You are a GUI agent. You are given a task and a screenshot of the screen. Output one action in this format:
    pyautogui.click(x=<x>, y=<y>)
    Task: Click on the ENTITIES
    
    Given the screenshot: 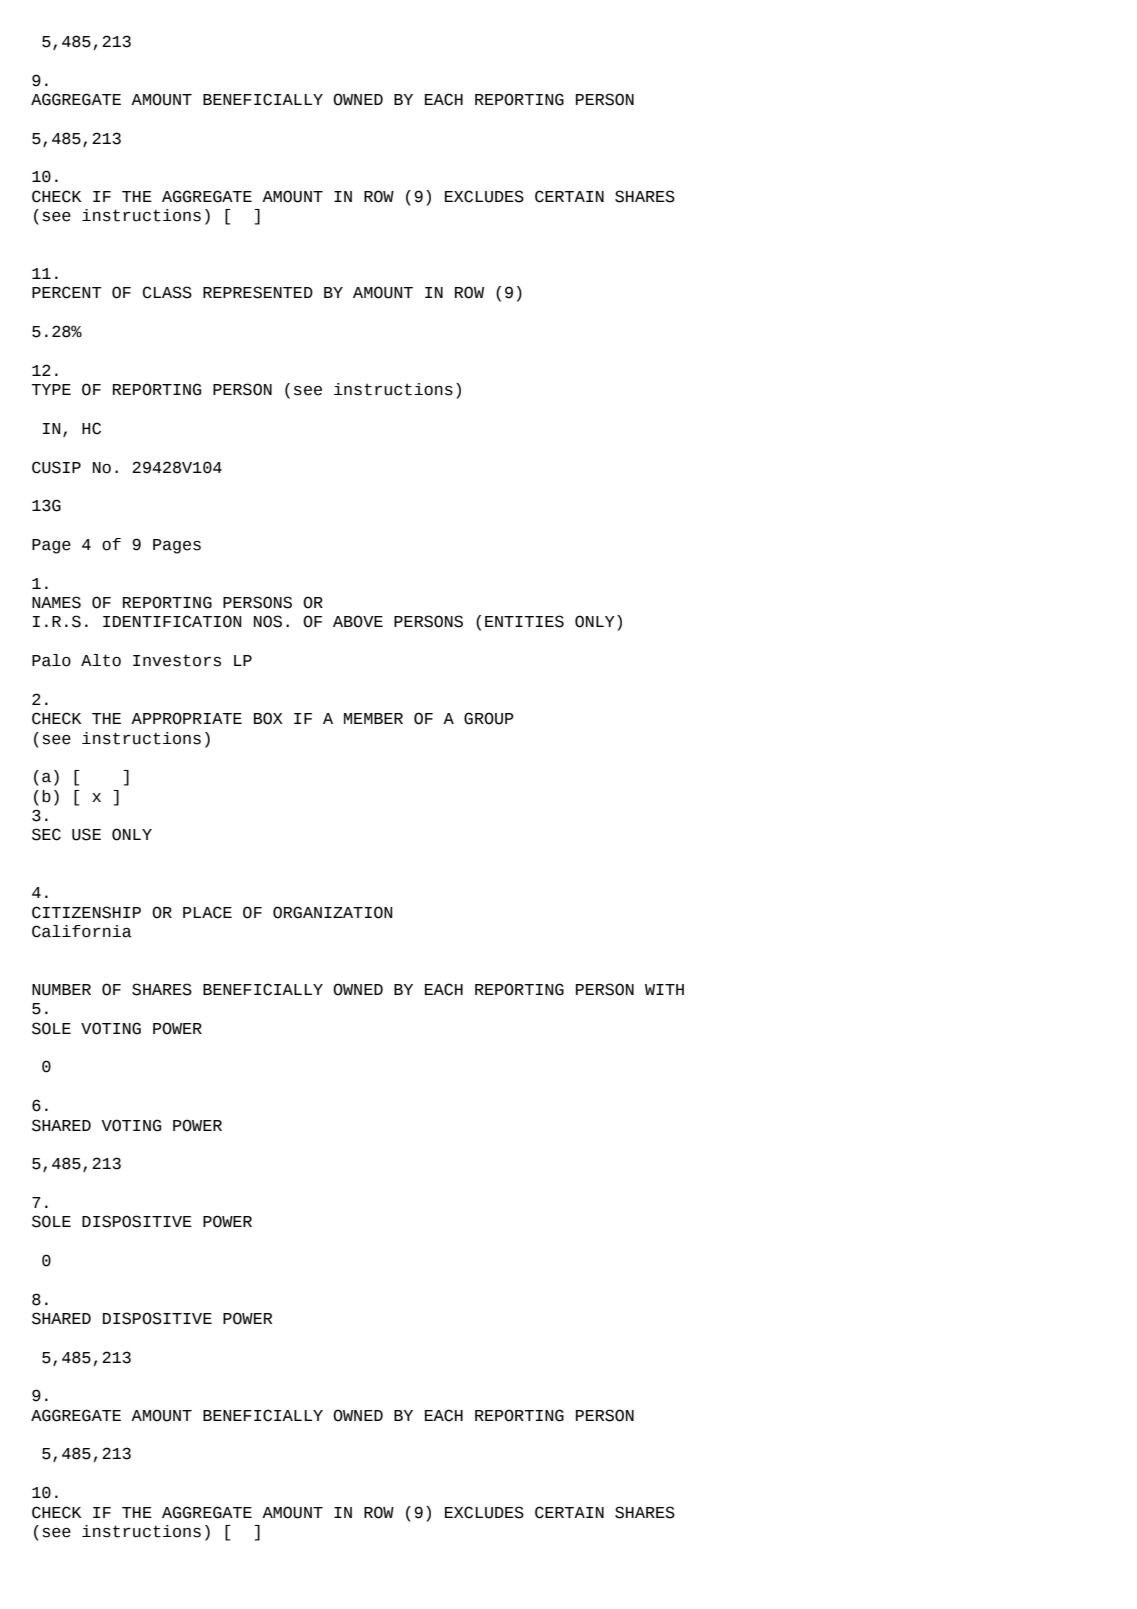 What is the action you would take?
    pyautogui.click(x=524, y=621)
